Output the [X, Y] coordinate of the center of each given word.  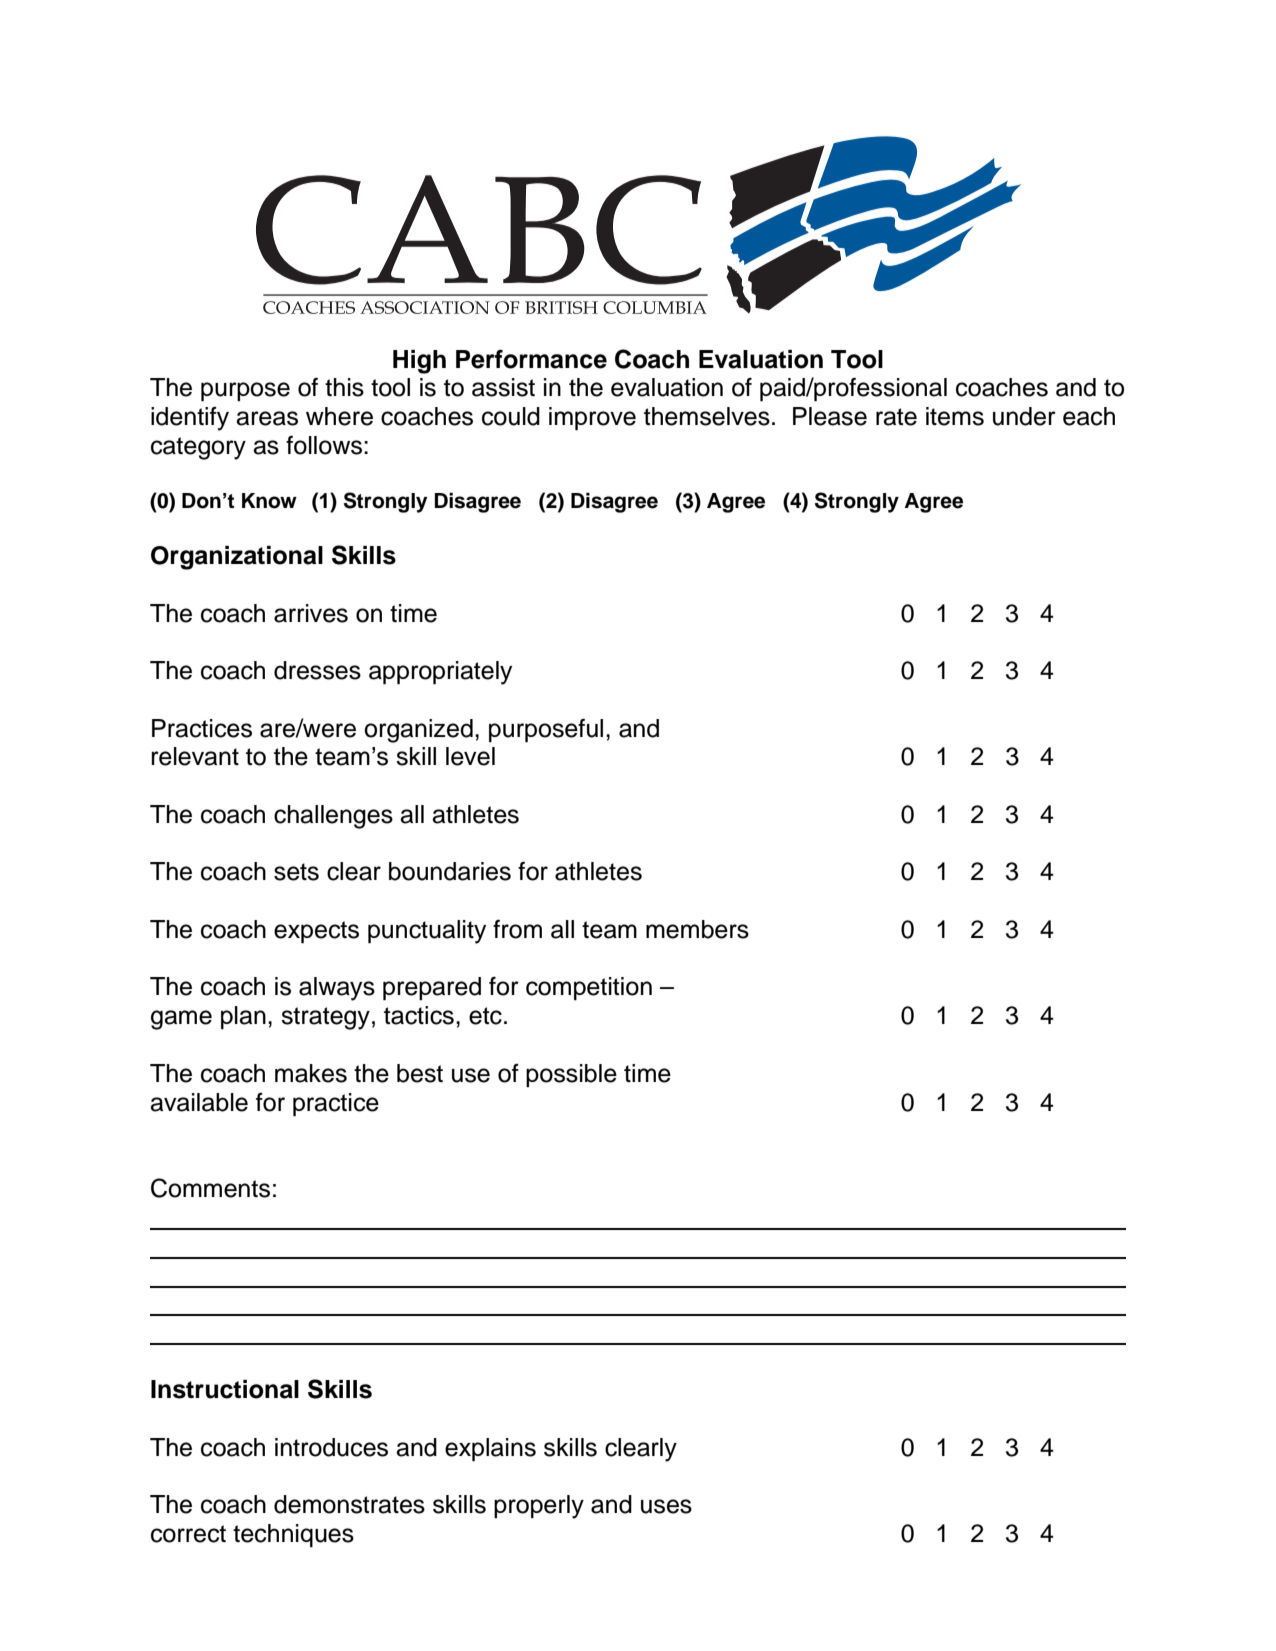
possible [571, 1075]
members [697, 929]
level [470, 756]
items [955, 416]
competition [589, 989]
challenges [333, 817]
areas [267, 418]
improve [592, 419]
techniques [293, 1536]
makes [311, 1073]
